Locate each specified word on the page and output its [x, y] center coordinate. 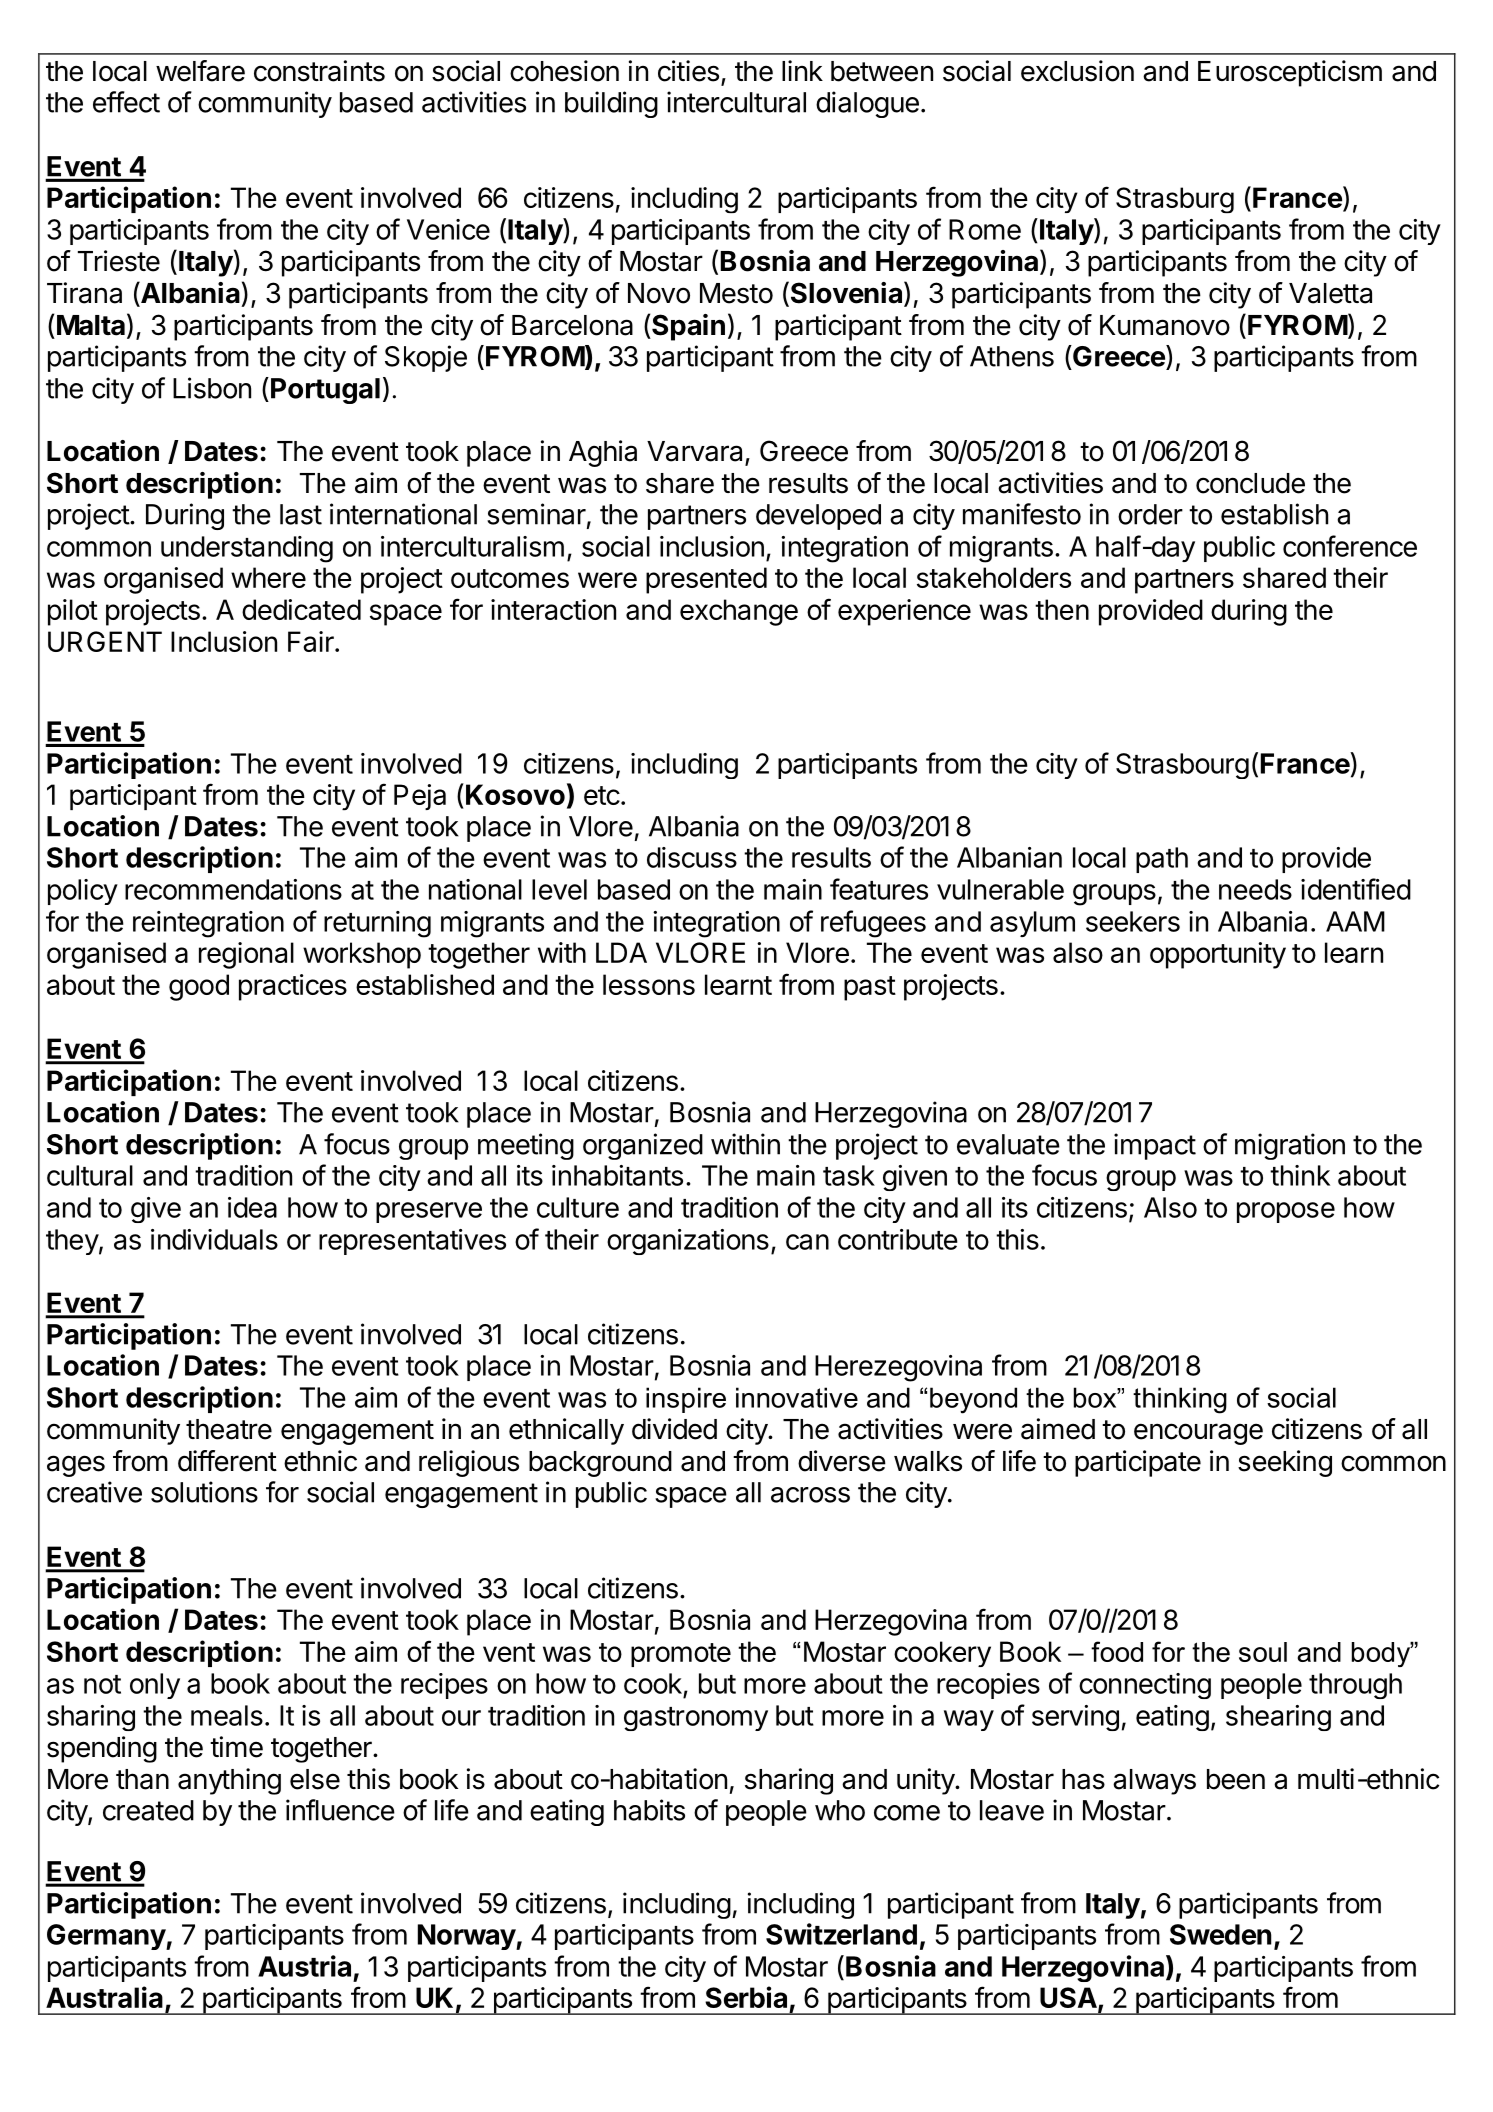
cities [688, 71]
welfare [200, 71]
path [1162, 860]
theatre [229, 1429]
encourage [1198, 1434]
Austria [304, 1966]
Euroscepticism [1290, 73]
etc [602, 795]
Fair [312, 641]
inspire [686, 1400]
